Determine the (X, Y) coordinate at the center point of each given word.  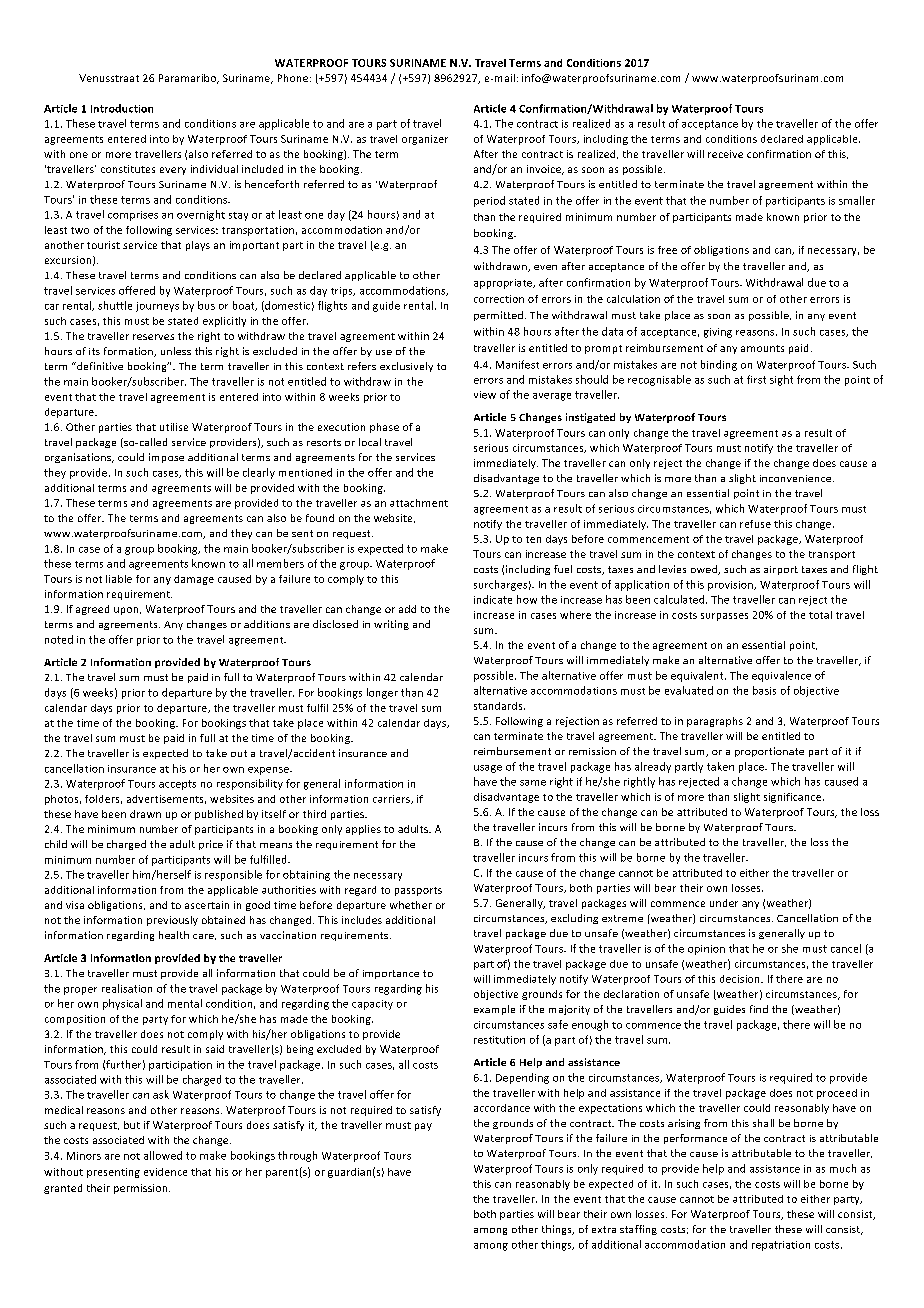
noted (59, 639)
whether (411, 905)
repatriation (781, 1246)
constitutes (128, 169)
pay (423, 1127)
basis (764, 690)
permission (142, 1189)
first (756, 379)
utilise (174, 427)
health (174, 935)
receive (725, 154)
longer (382, 693)
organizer (425, 140)
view (485, 395)
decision (741, 979)
